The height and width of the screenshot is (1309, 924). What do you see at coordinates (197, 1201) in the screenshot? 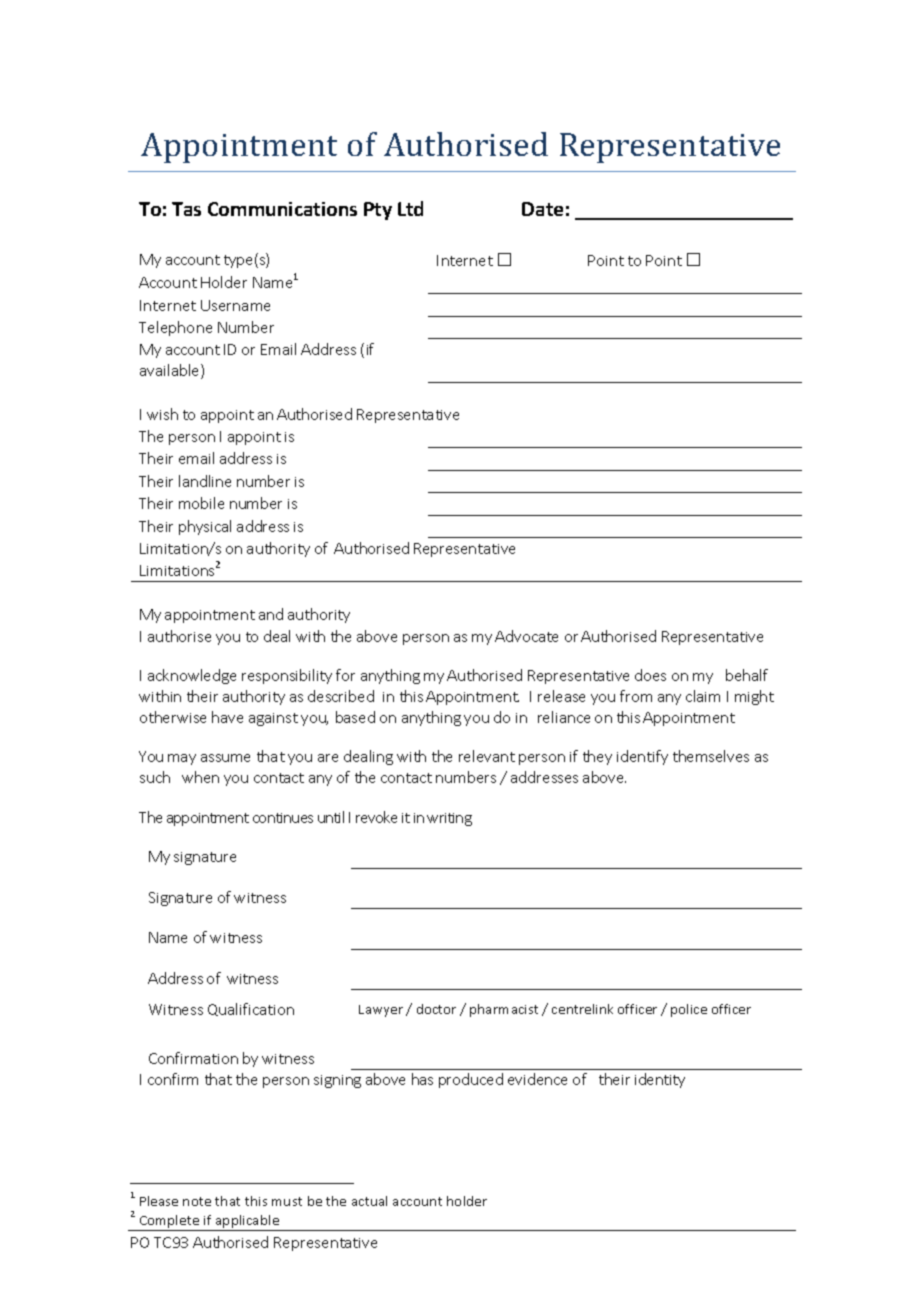
I see `note` at bounding box center [197, 1201].
